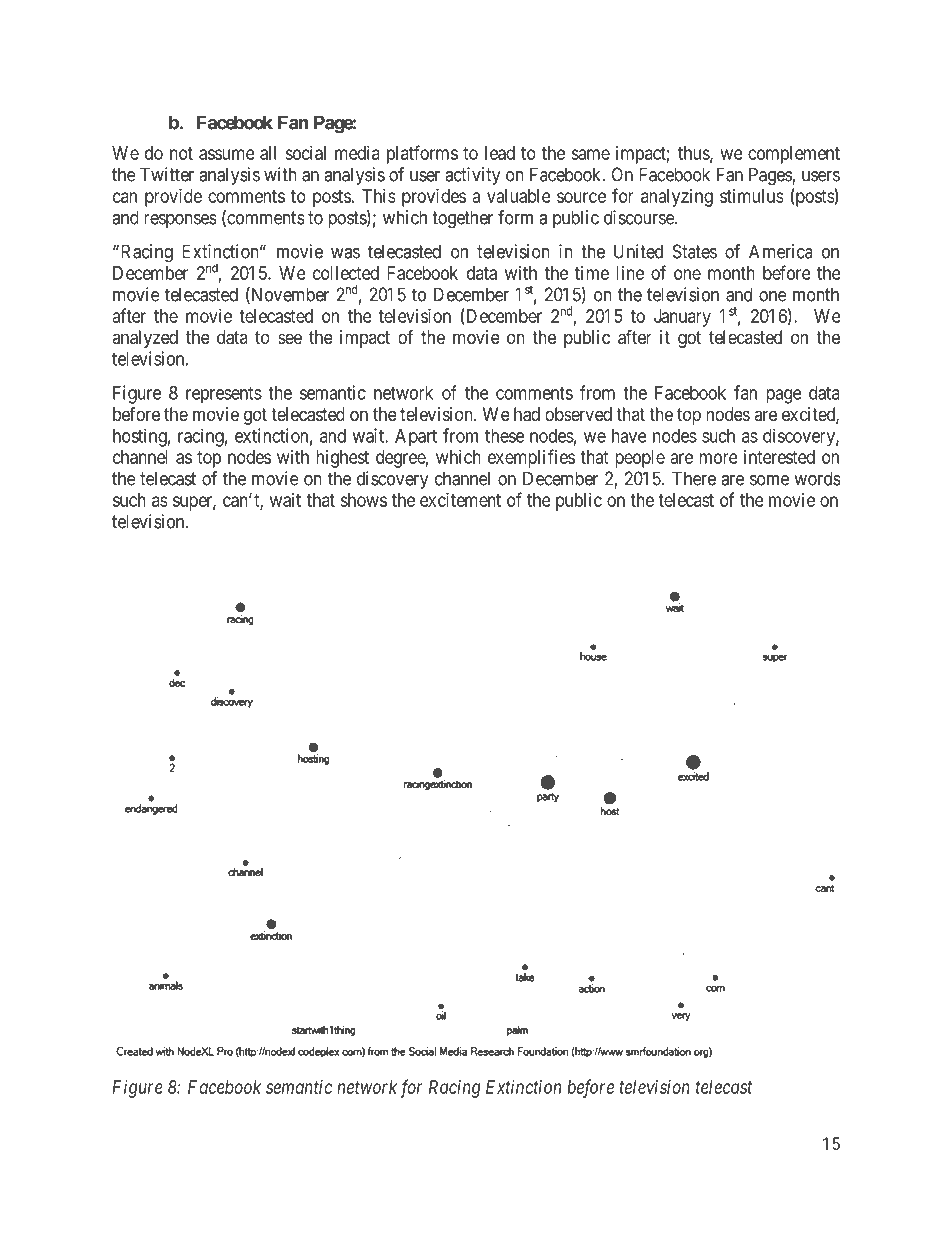 The image size is (952, 1233). What do you see at coordinates (500, 153) in the image?
I see `lead` at bounding box center [500, 153].
